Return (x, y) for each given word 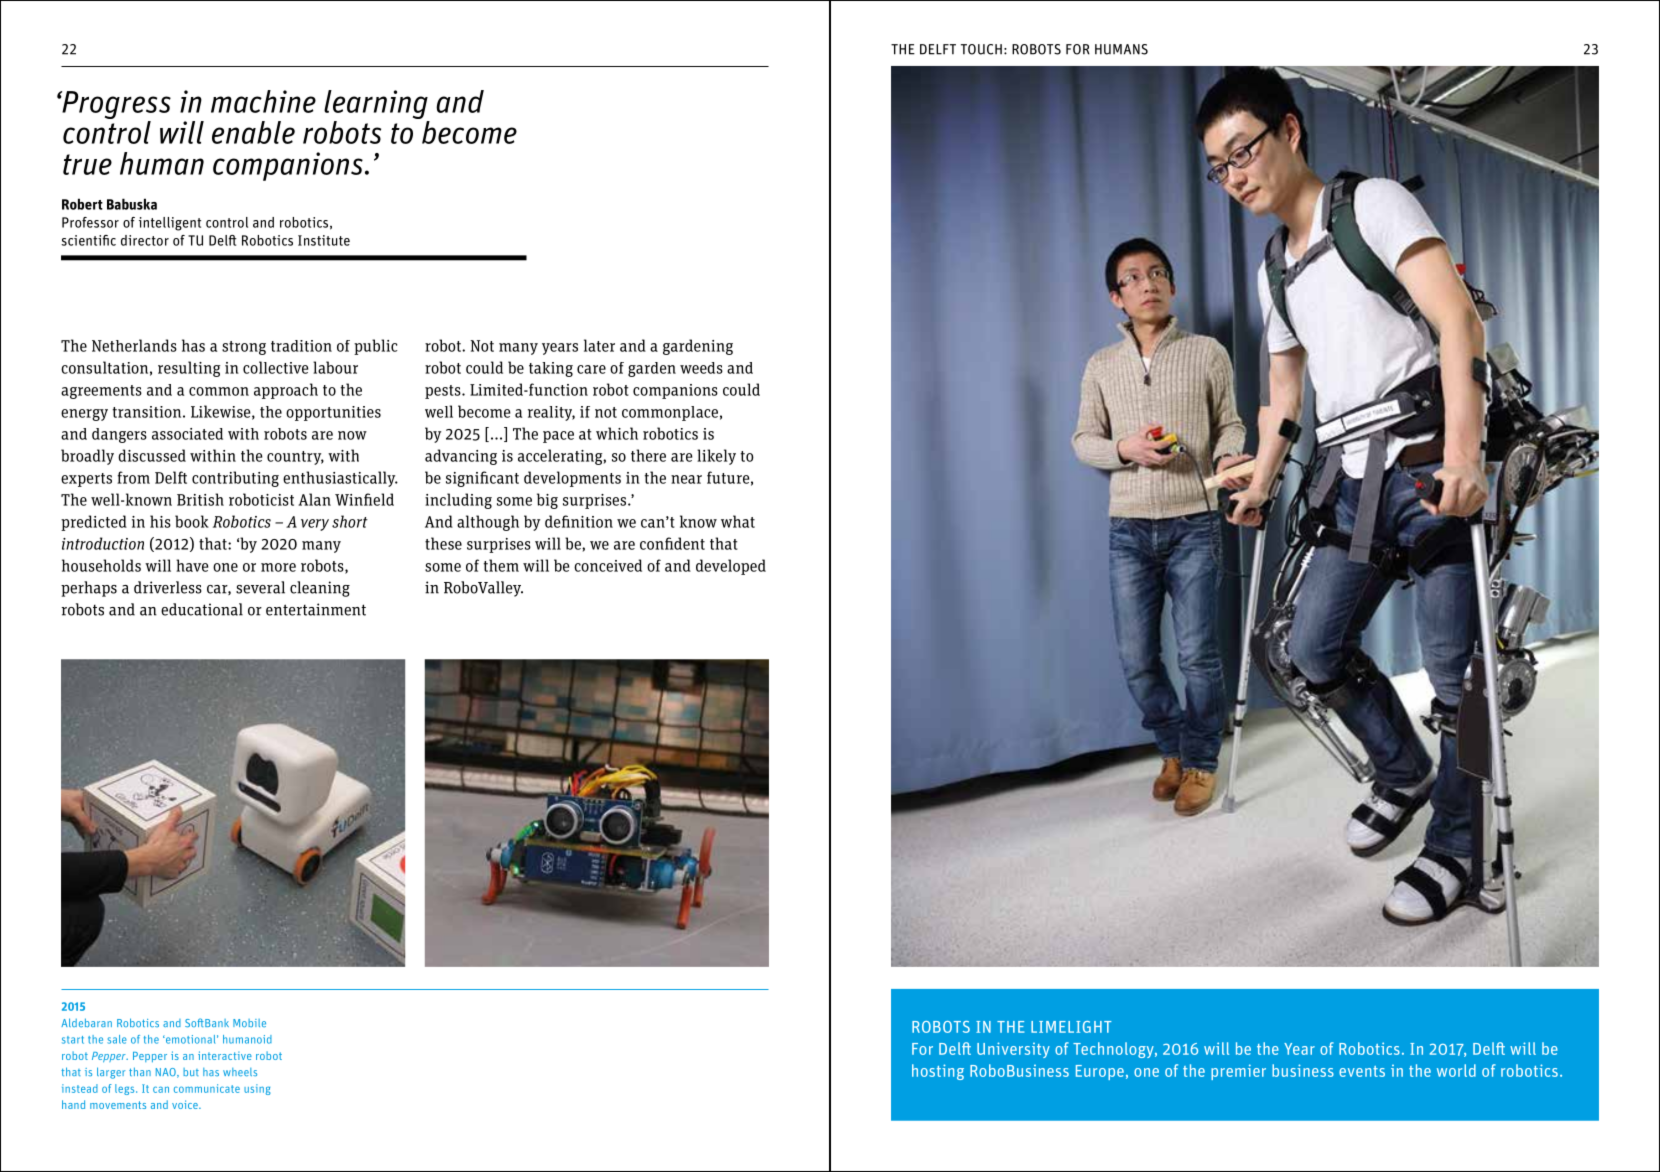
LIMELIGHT (1071, 1027)
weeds (701, 368)
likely (716, 457)
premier (1238, 1072)
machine (263, 101)
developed (731, 567)
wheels (240, 1072)
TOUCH (981, 49)
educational (202, 609)
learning (377, 106)
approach (286, 391)
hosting (938, 1072)
